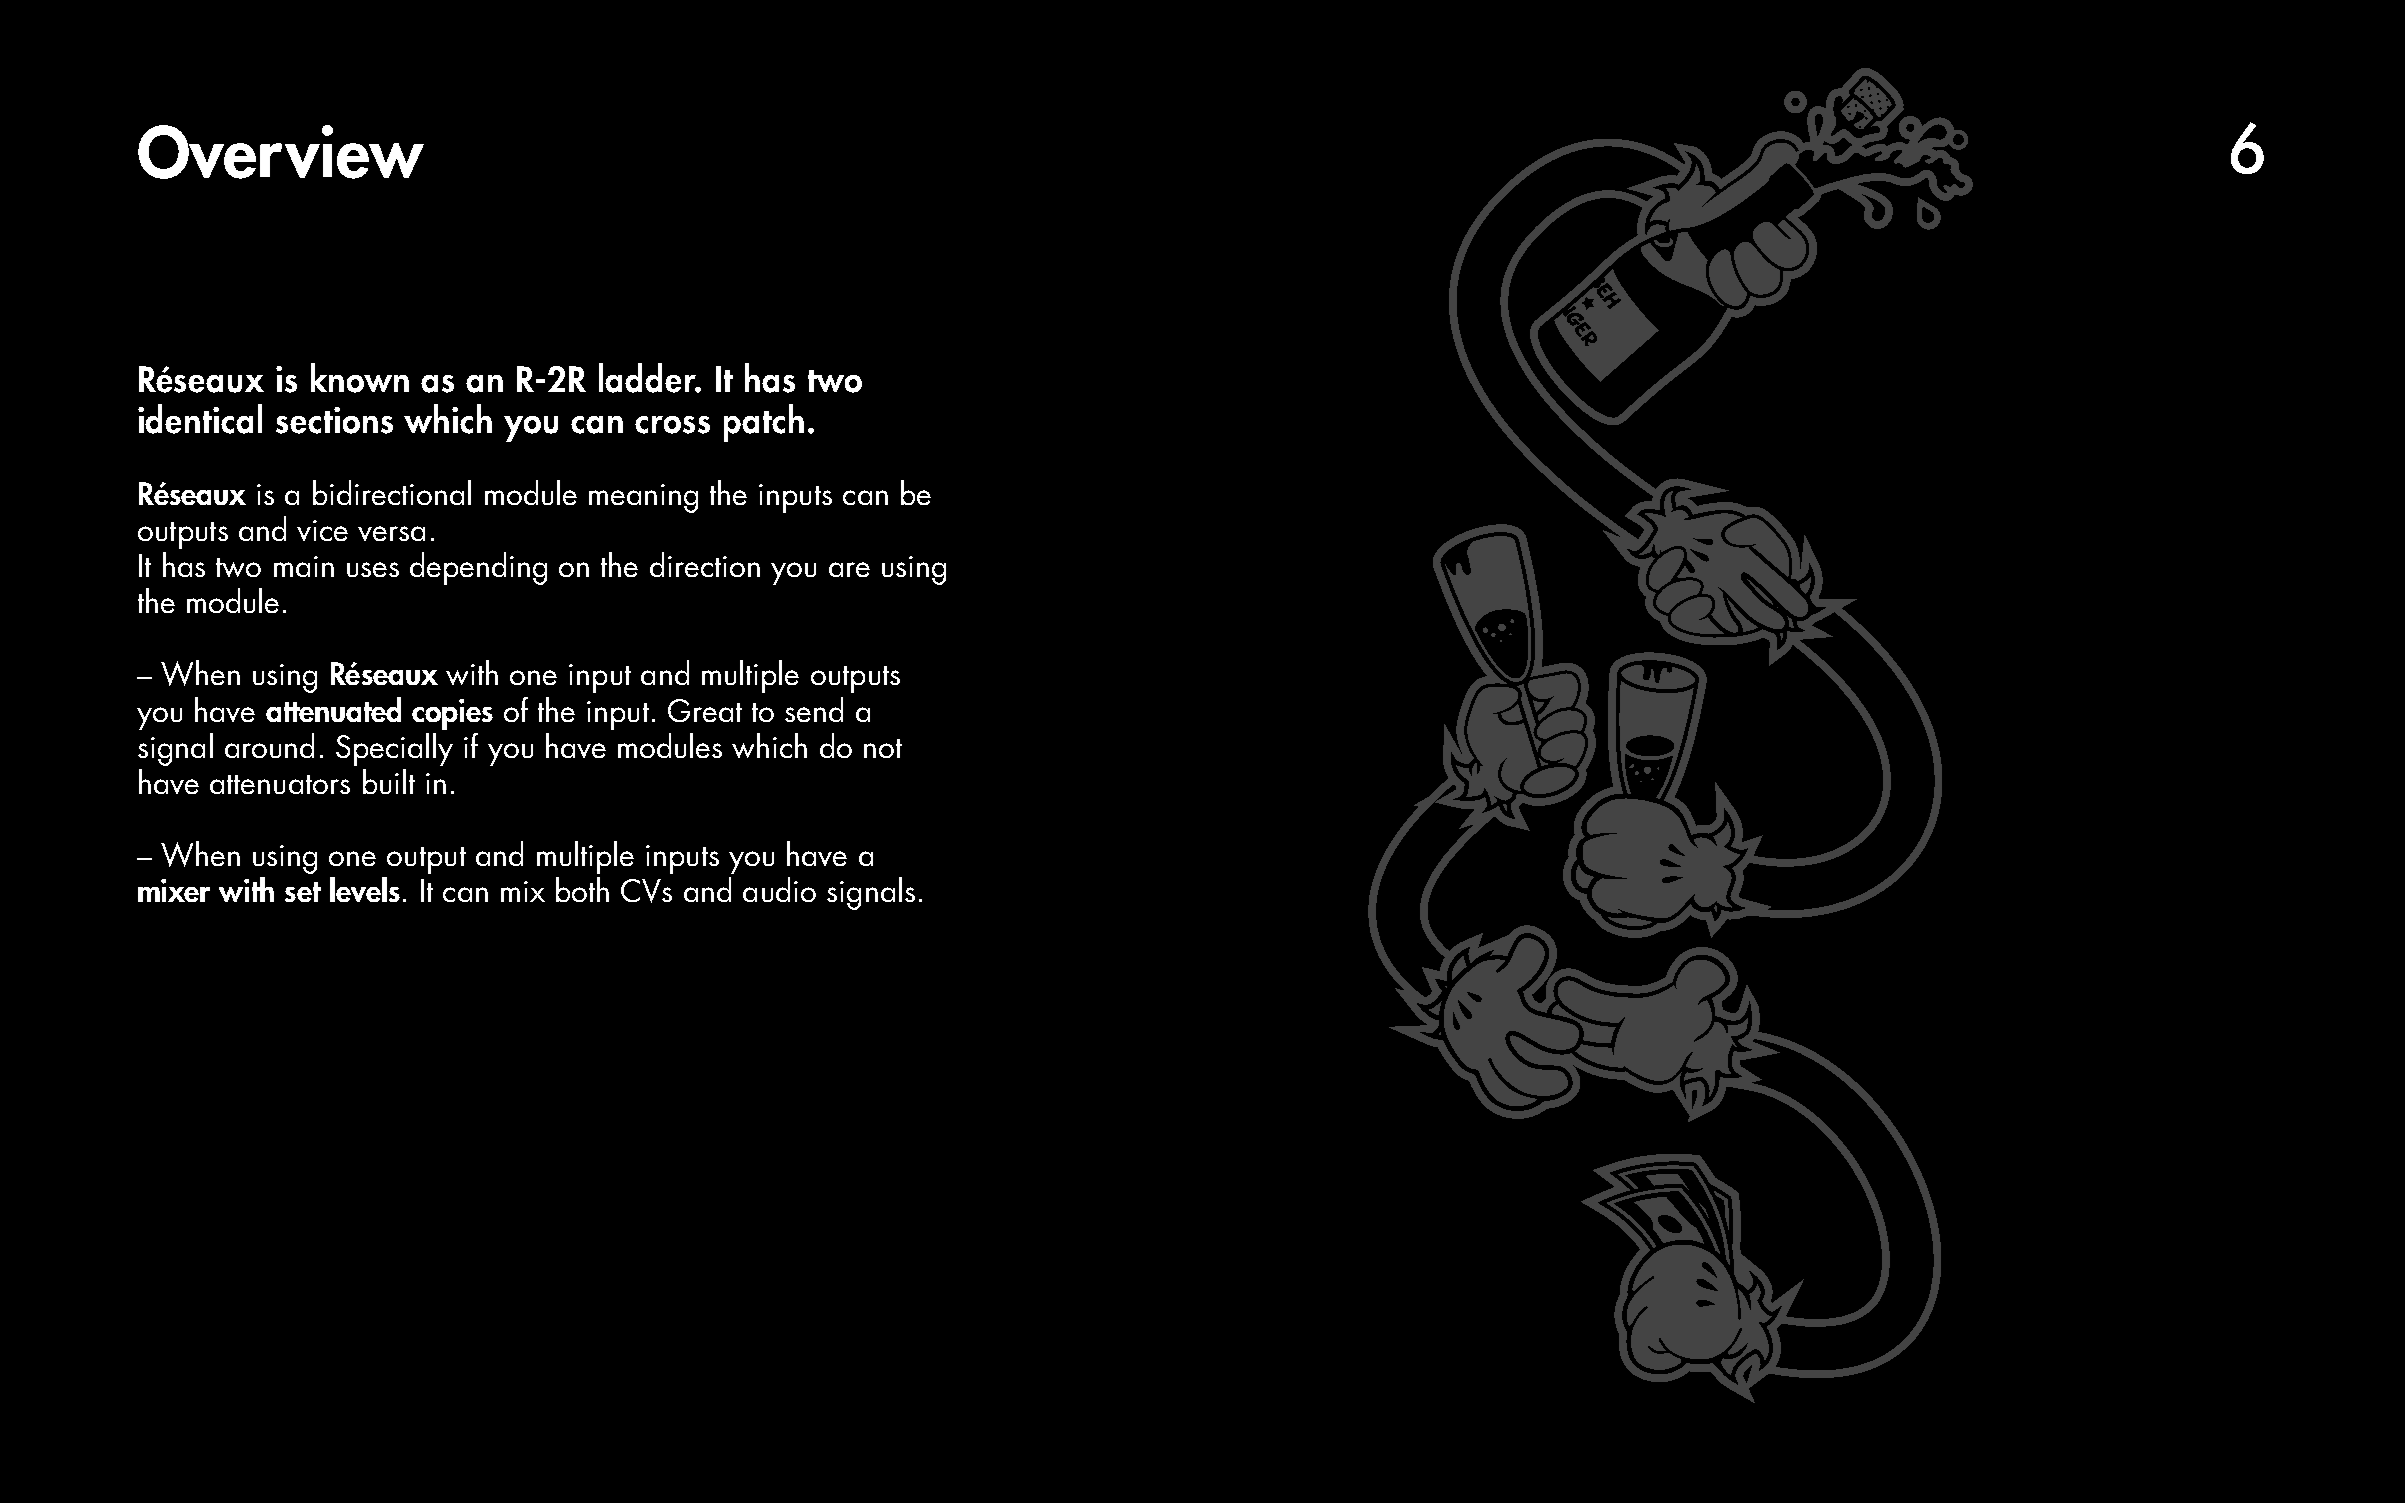 The image size is (2405, 1503). What do you see at coordinates (452, 714) in the screenshot?
I see `copies` at bounding box center [452, 714].
